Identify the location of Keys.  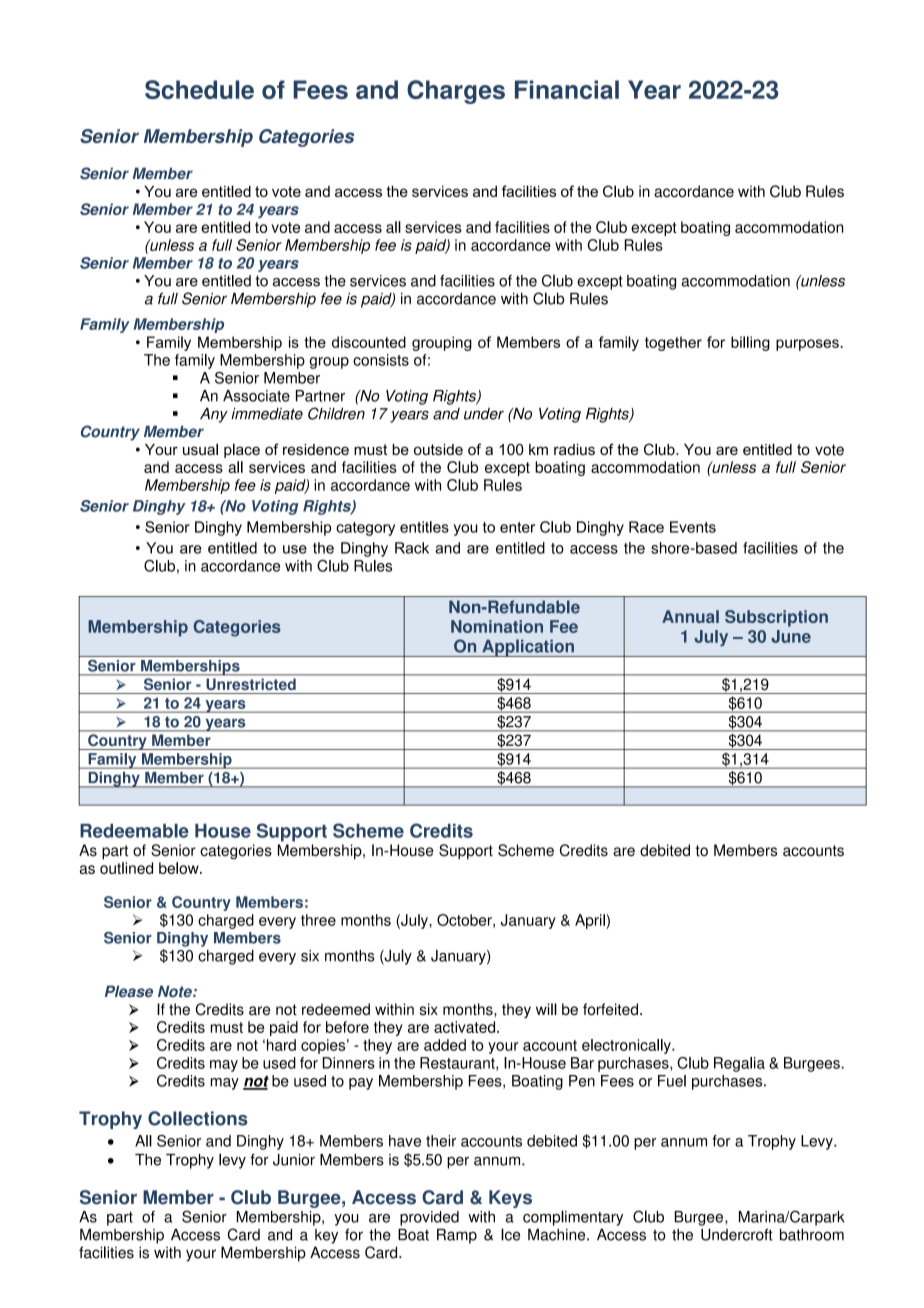
(510, 1199).
